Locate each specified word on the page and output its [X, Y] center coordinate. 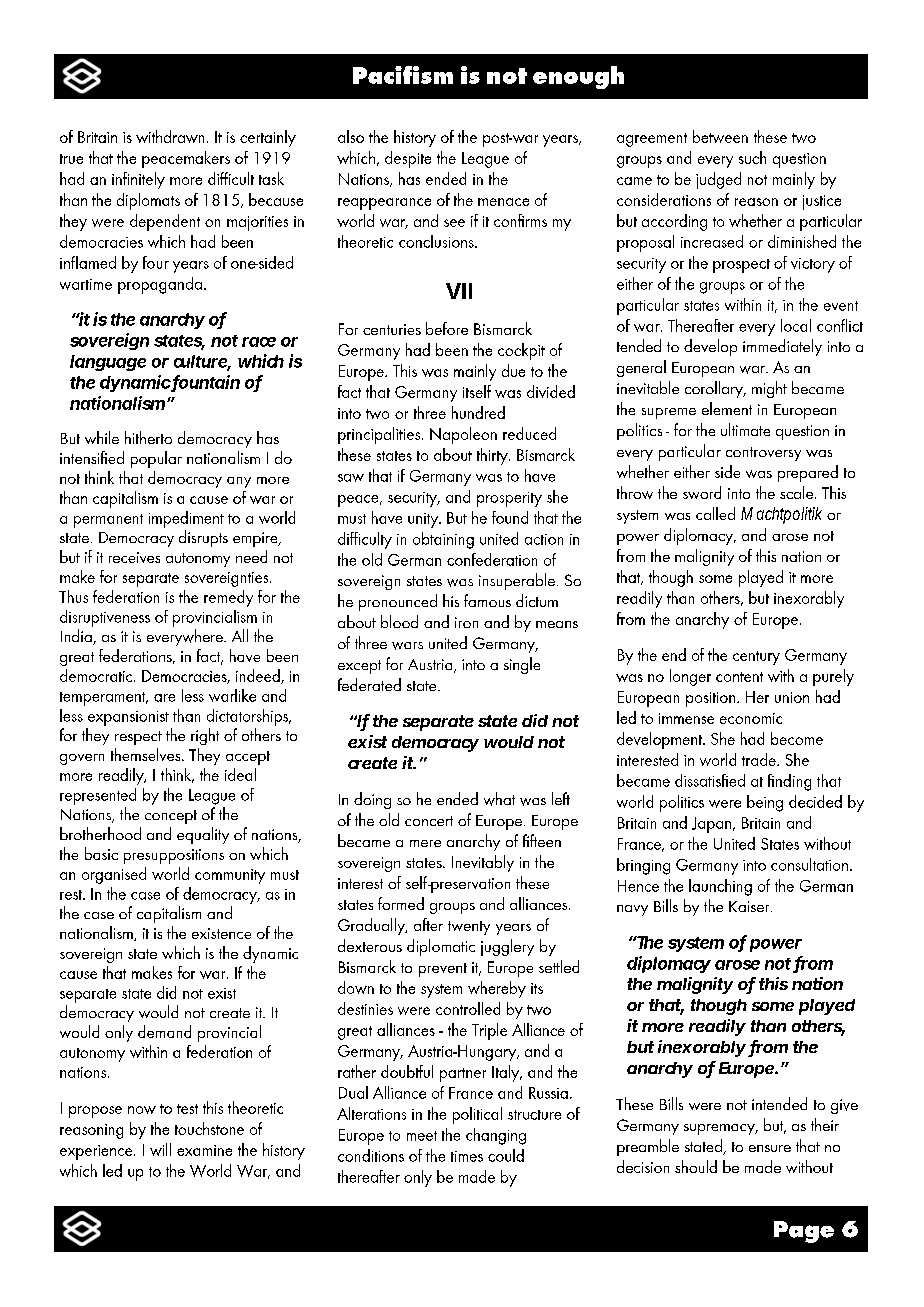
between [720, 136]
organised [114, 875]
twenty [469, 928]
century [756, 658]
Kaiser [750, 906]
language [108, 363]
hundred [478, 412]
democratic [97, 675]
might [769, 389]
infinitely [138, 180]
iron [466, 622]
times [467, 1156]
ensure [770, 1148]
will [160, 1149]
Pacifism [403, 75]
